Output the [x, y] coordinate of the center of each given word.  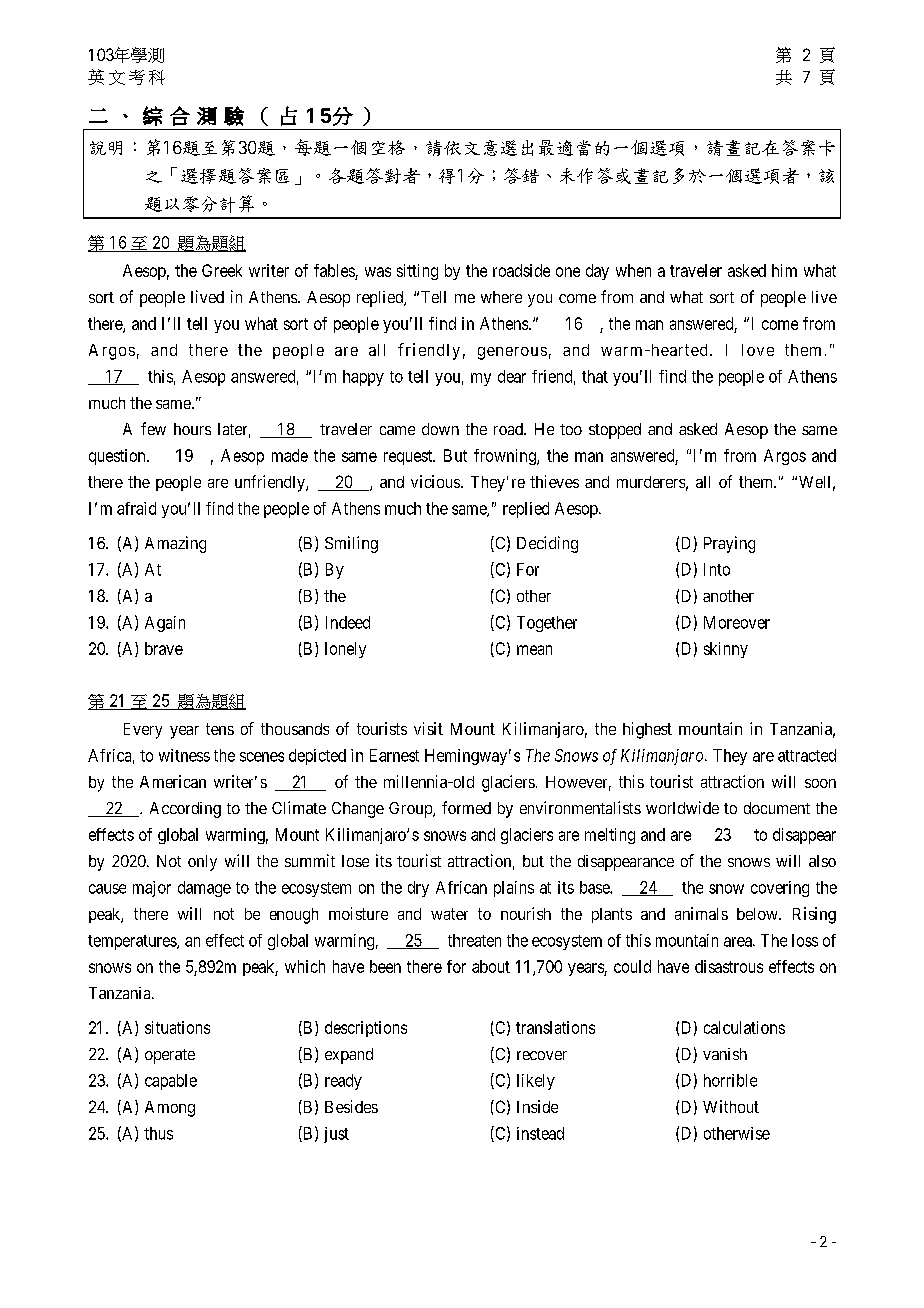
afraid [136, 508]
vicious [435, 481]
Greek [222, 270]
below [758, 914]
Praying [729, 544]
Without [731, 1106]
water [449, 914]
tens [220, 729]
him [784, 270]
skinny [726, 650]
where [501, 297]
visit [428, 728]
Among [170, 1109]
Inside [537, 1106]
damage [204, 889]
